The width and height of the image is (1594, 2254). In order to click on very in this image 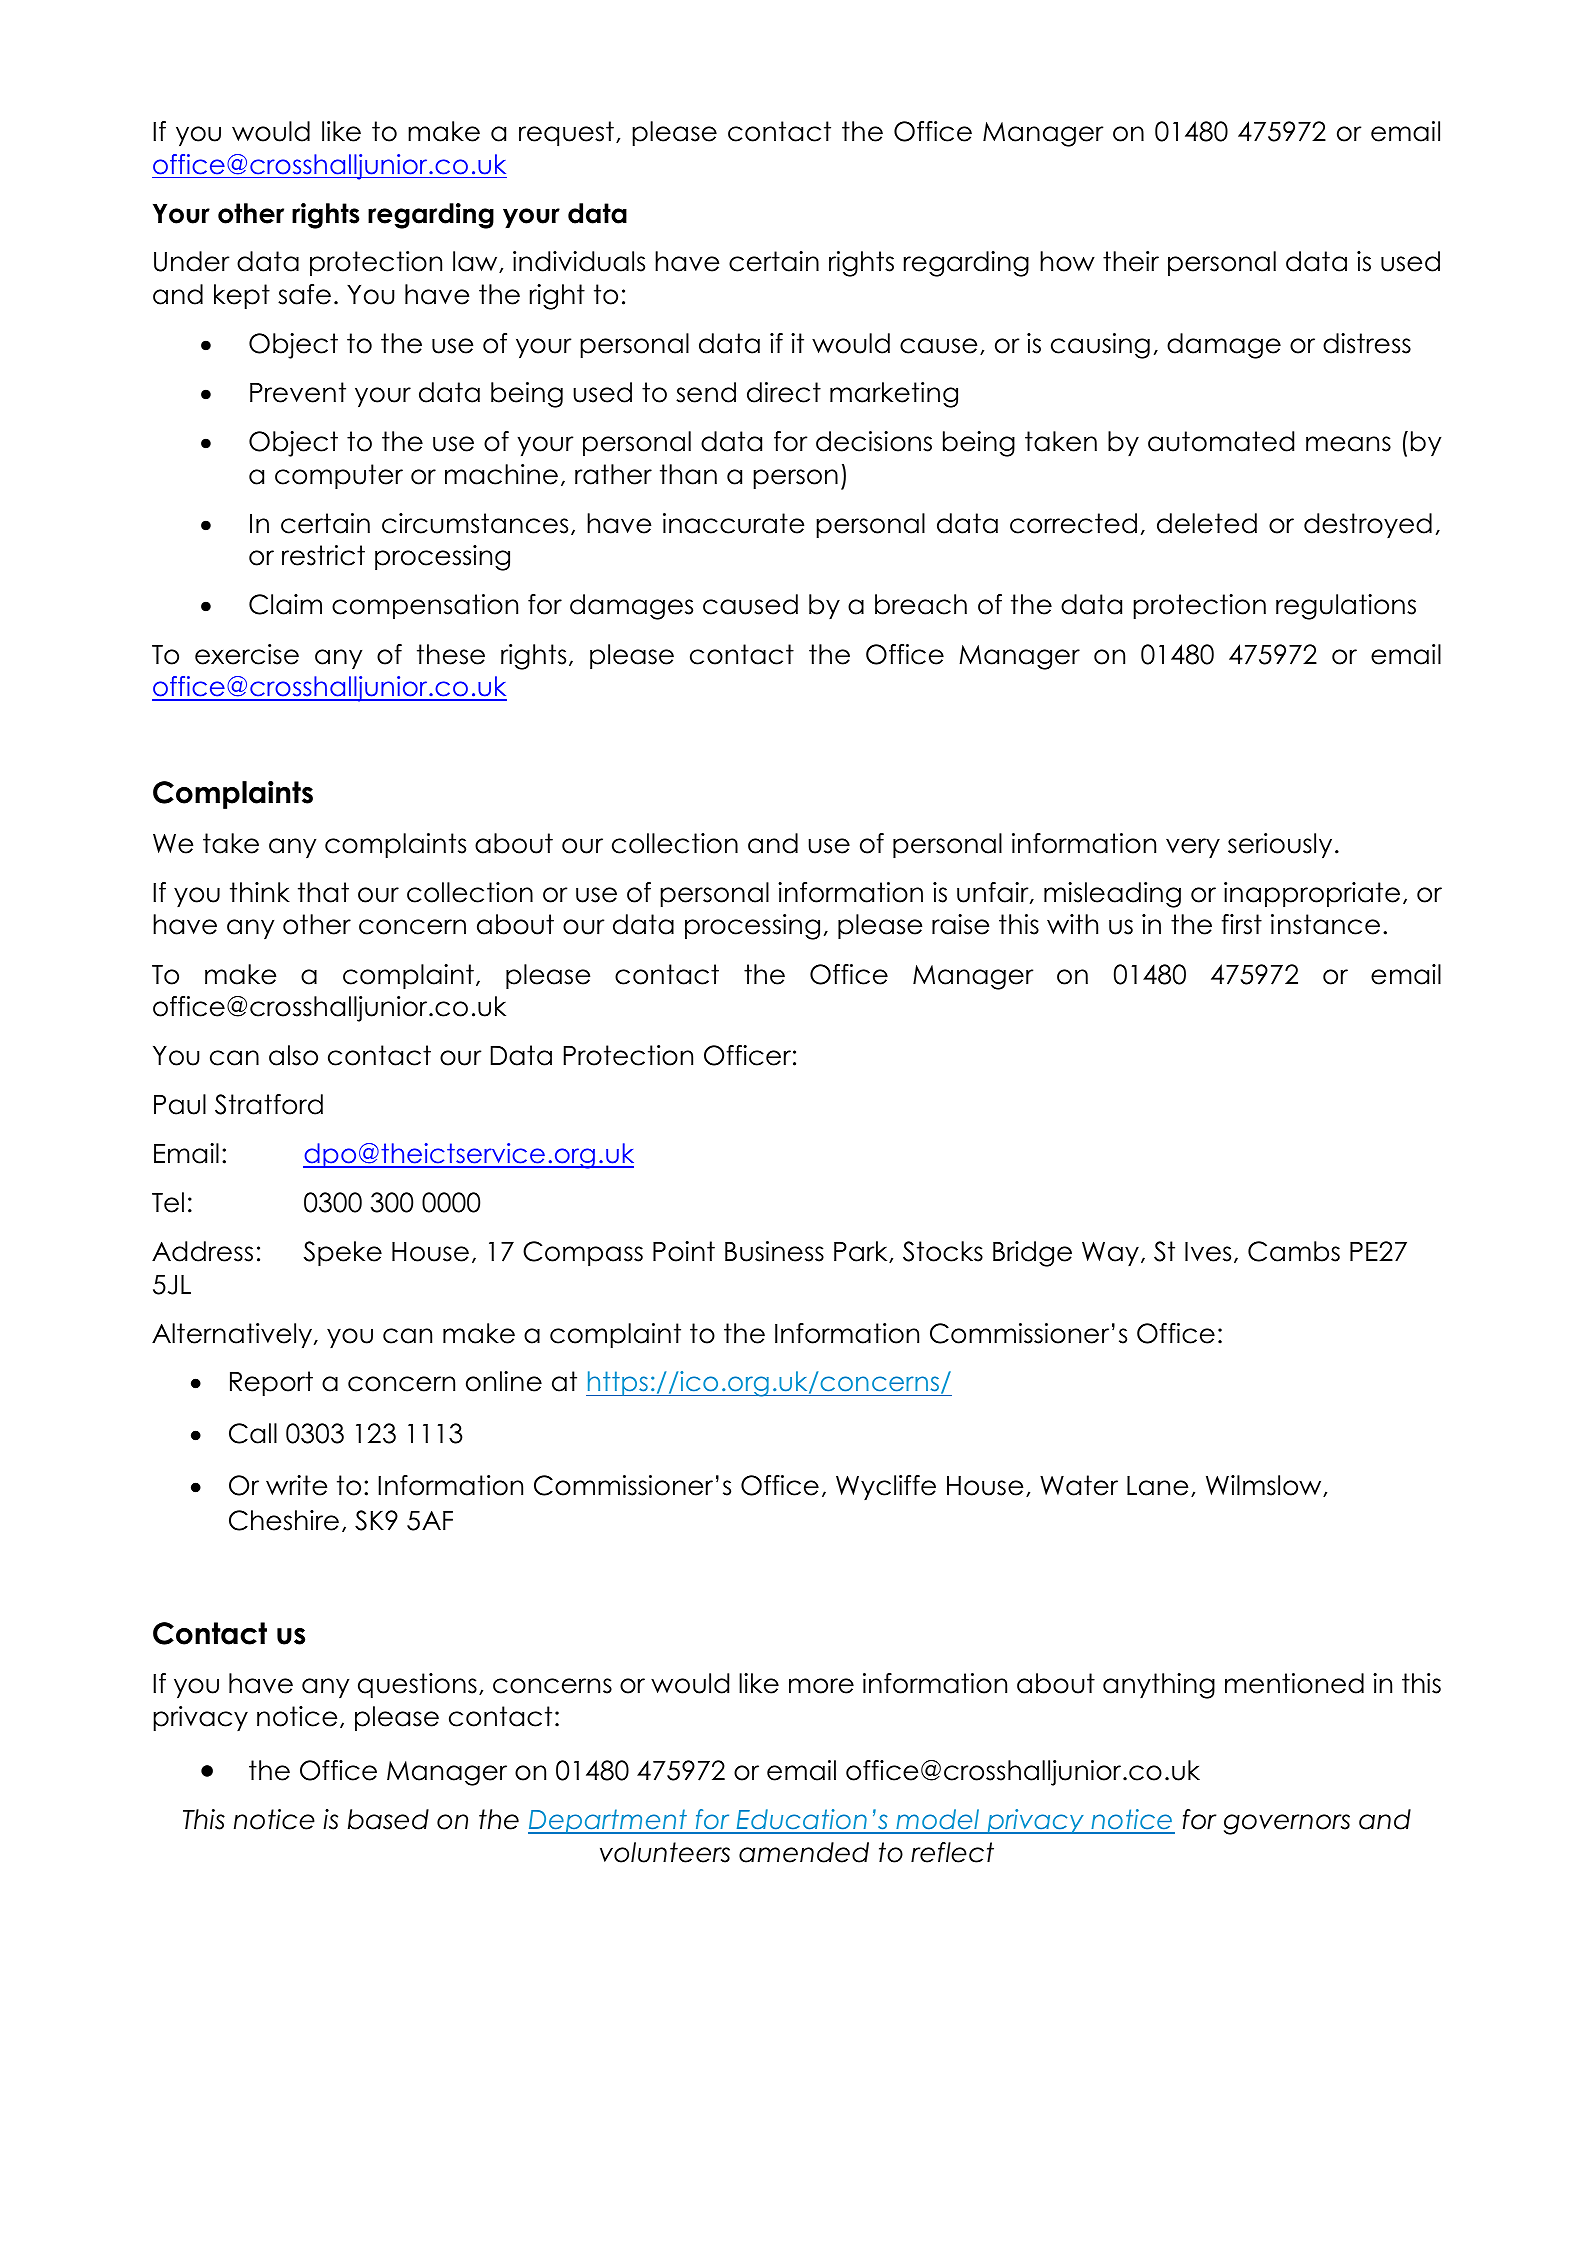, I will do `click(1193, 848)`.
